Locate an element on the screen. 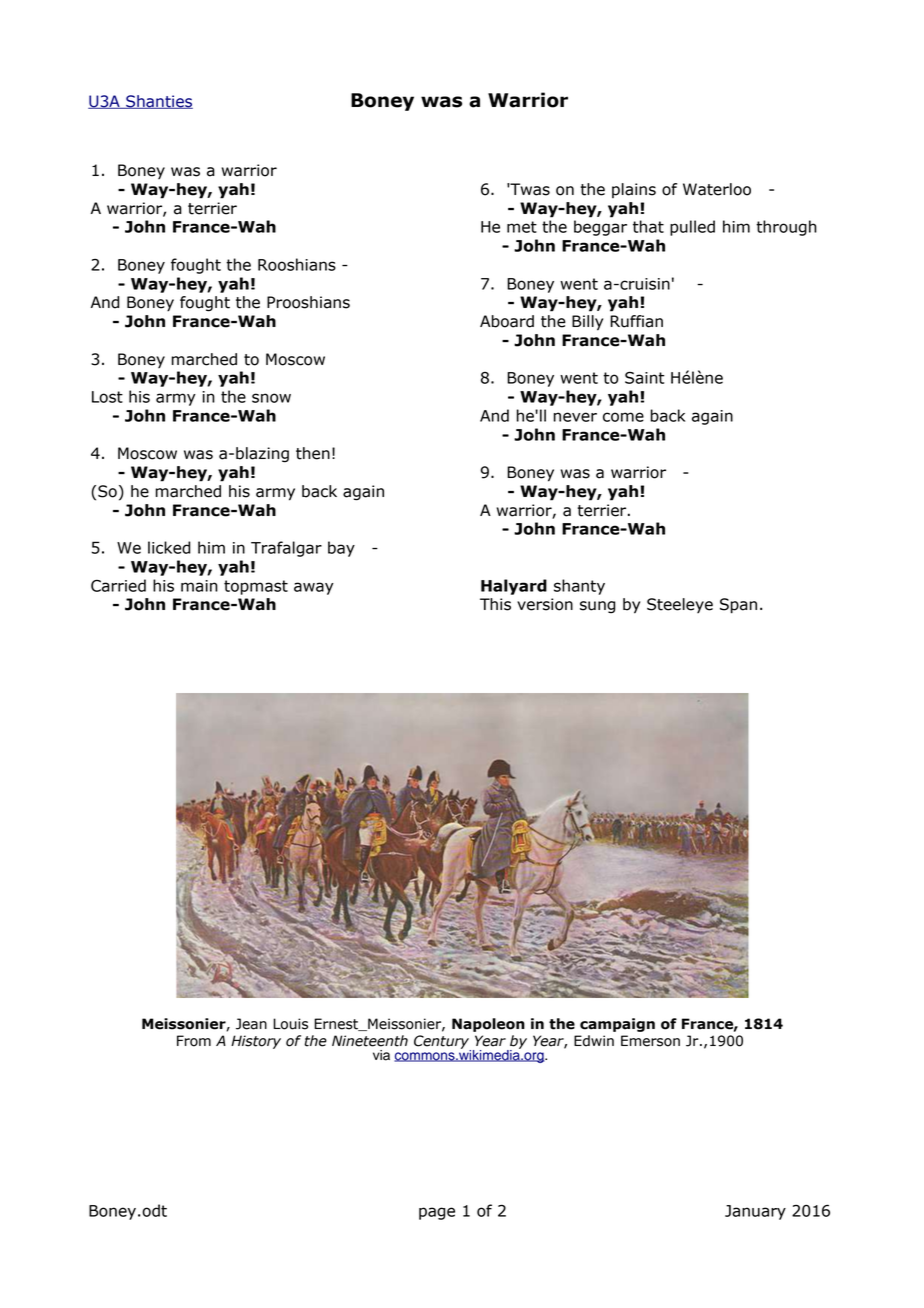 The height and width of the screenshot is (1308, 924). This is located at coordinates (495, 604).
